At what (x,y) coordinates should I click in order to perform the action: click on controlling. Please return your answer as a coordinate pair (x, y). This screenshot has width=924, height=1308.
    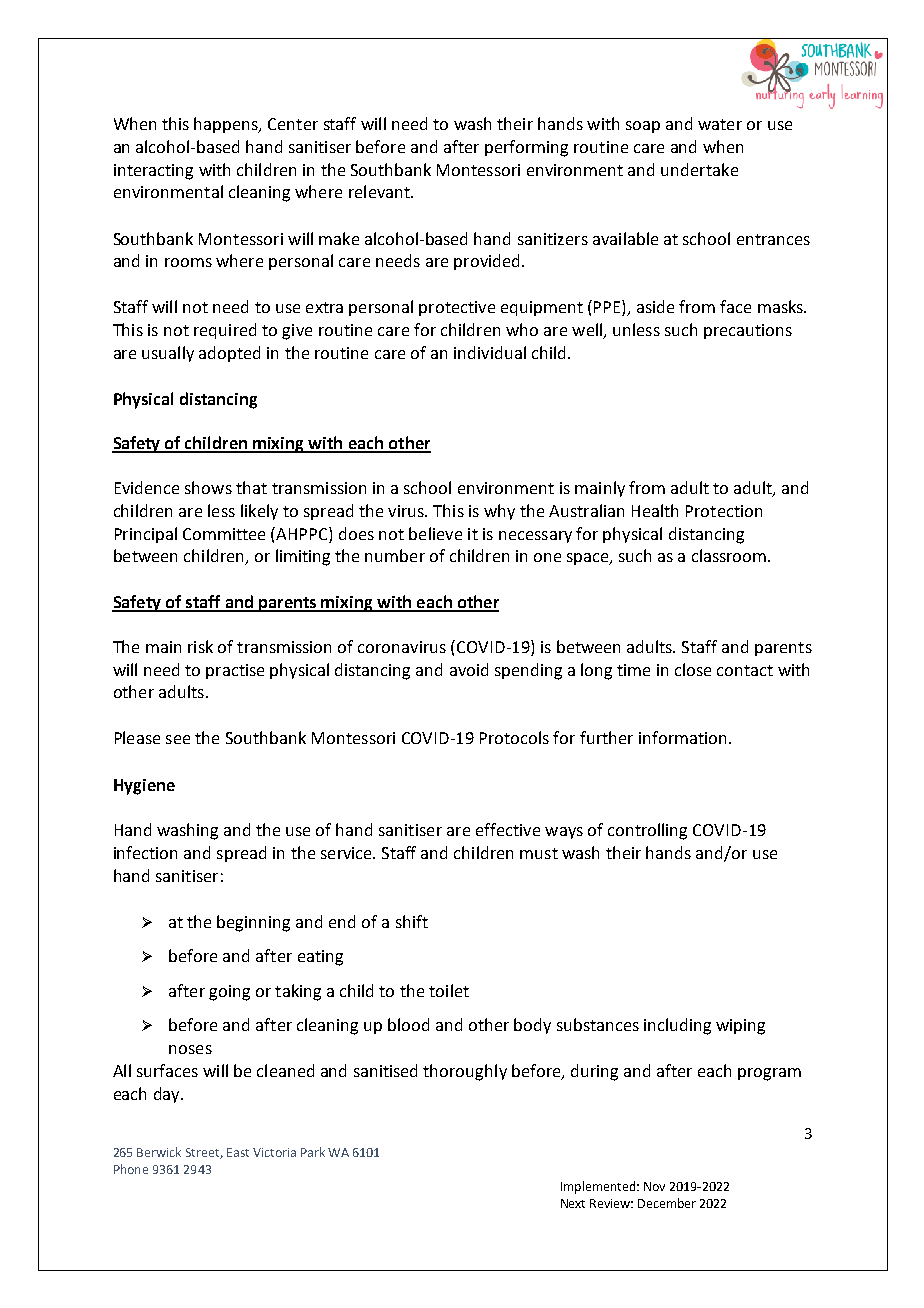
    Looking at the image, I should click on (647, 831).
